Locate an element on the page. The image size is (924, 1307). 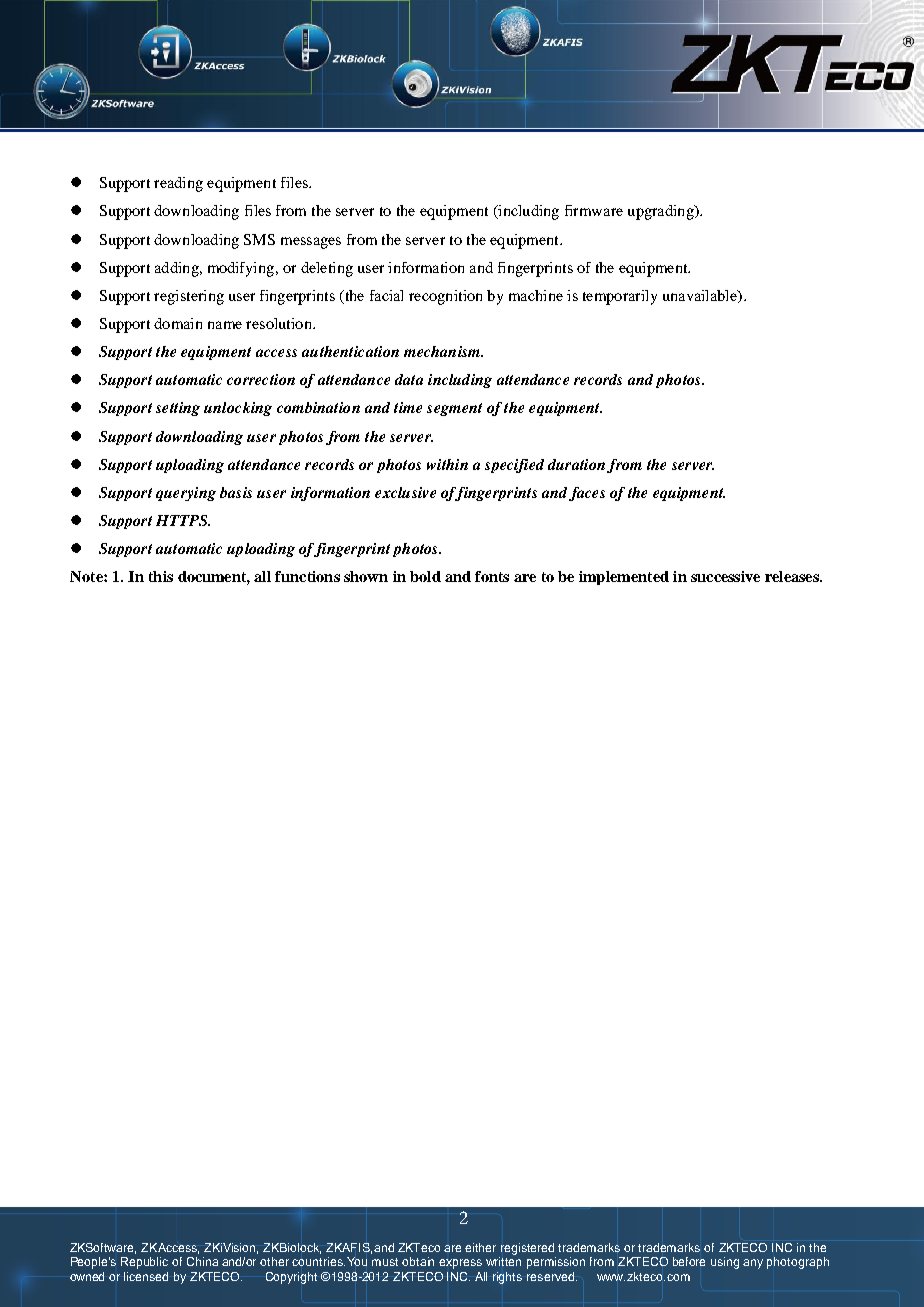
successive is located at coordinates (725, 576).
